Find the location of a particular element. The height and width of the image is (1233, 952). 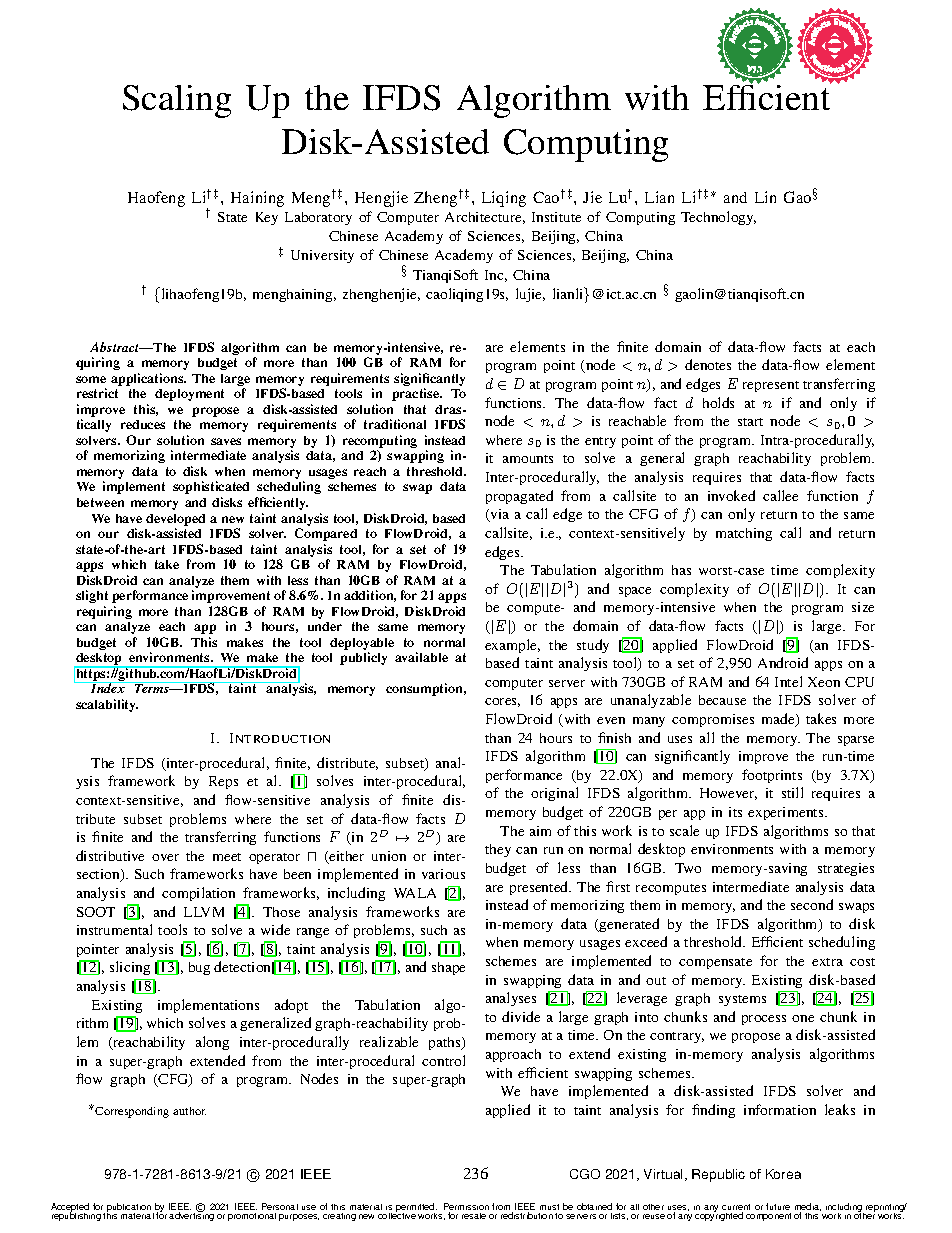

LLVM is located at coordinates (204, 912).
